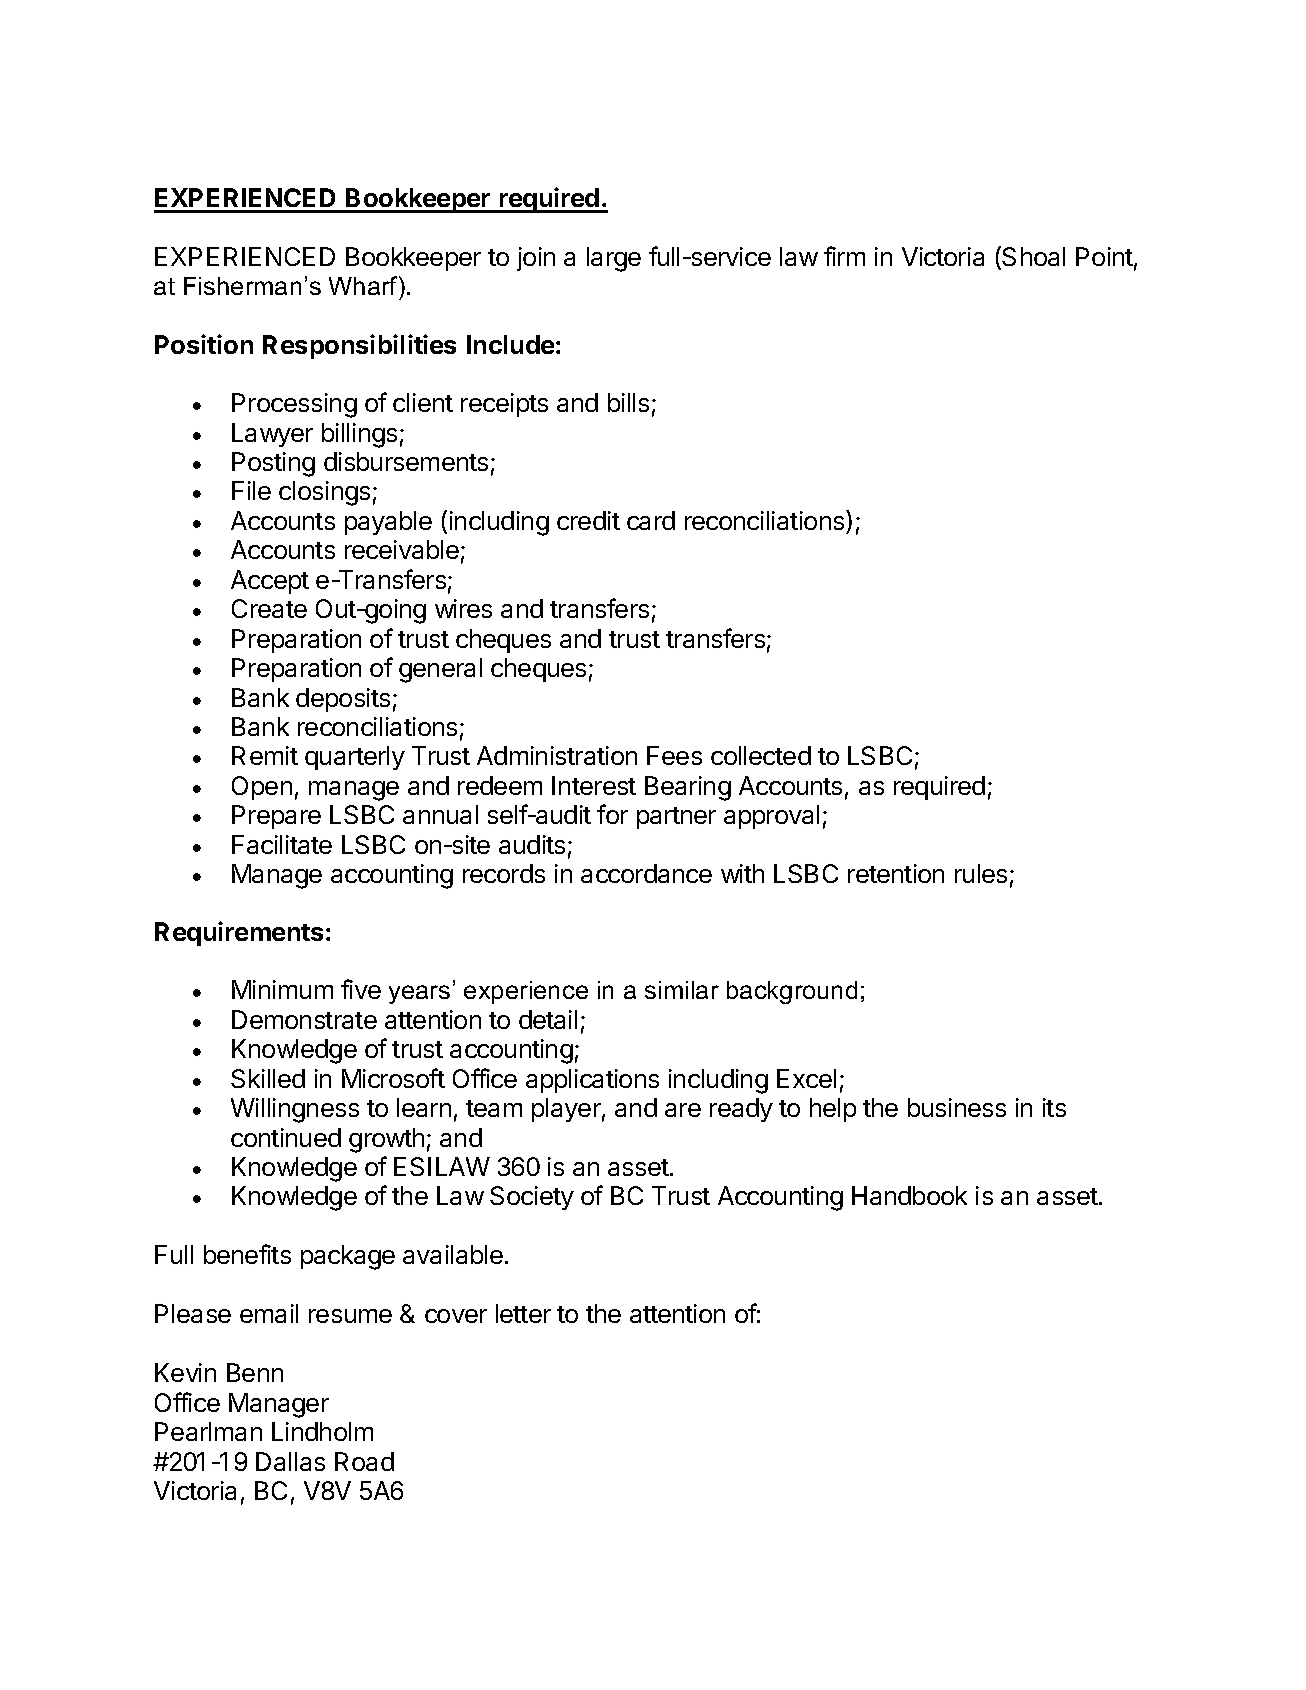 This screenshot has width=1306, height=1690. What do you see at coordinates (844, 256) in the screenshot?
I see `firm` at bounding box center [844, 256].
